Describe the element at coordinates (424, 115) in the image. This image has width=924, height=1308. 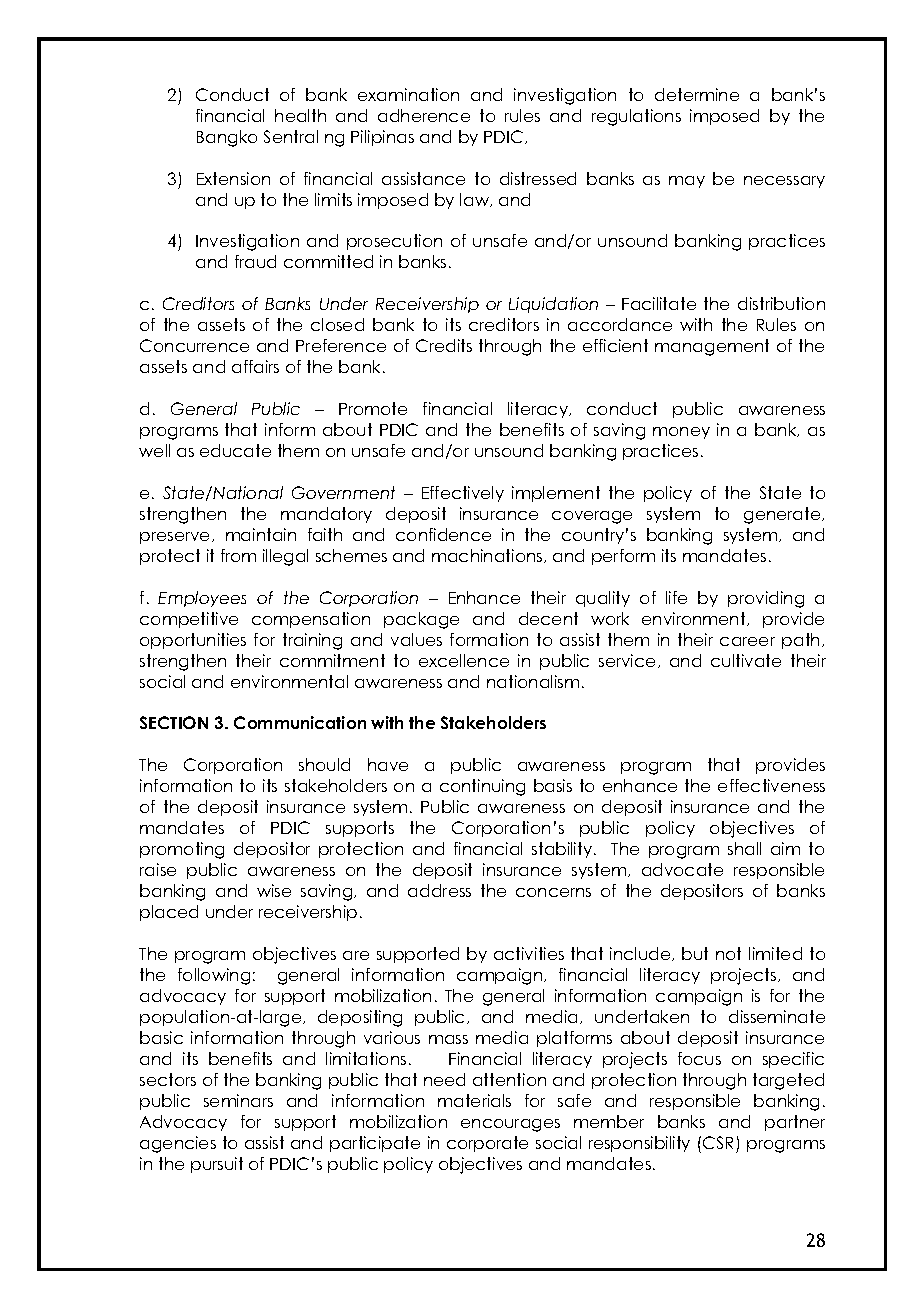
I see `adherence` at that location.
